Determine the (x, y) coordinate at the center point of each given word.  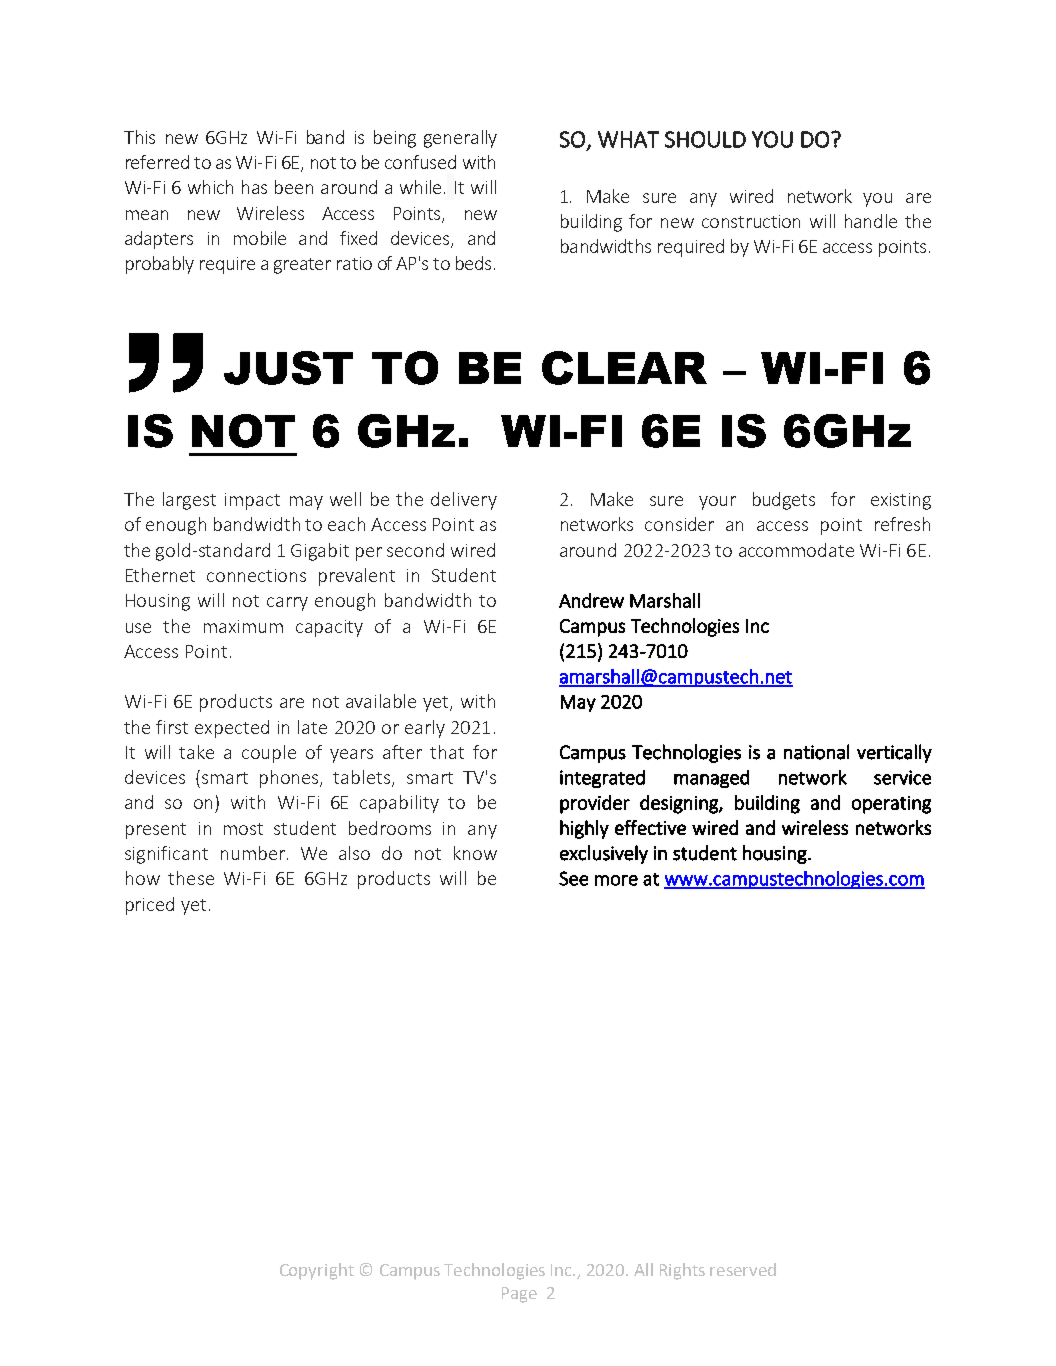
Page (519, 1295)
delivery (464, 501)
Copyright (317, 1271)
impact (252, 501)
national (816, 752)
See (573, 878)
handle (871, 221)
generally (460, 139)
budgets (784, 501)
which (210, 187)
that (447, 752)
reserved (743, 1269)
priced (150, 906)
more (616, 880)
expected (232, 729)
